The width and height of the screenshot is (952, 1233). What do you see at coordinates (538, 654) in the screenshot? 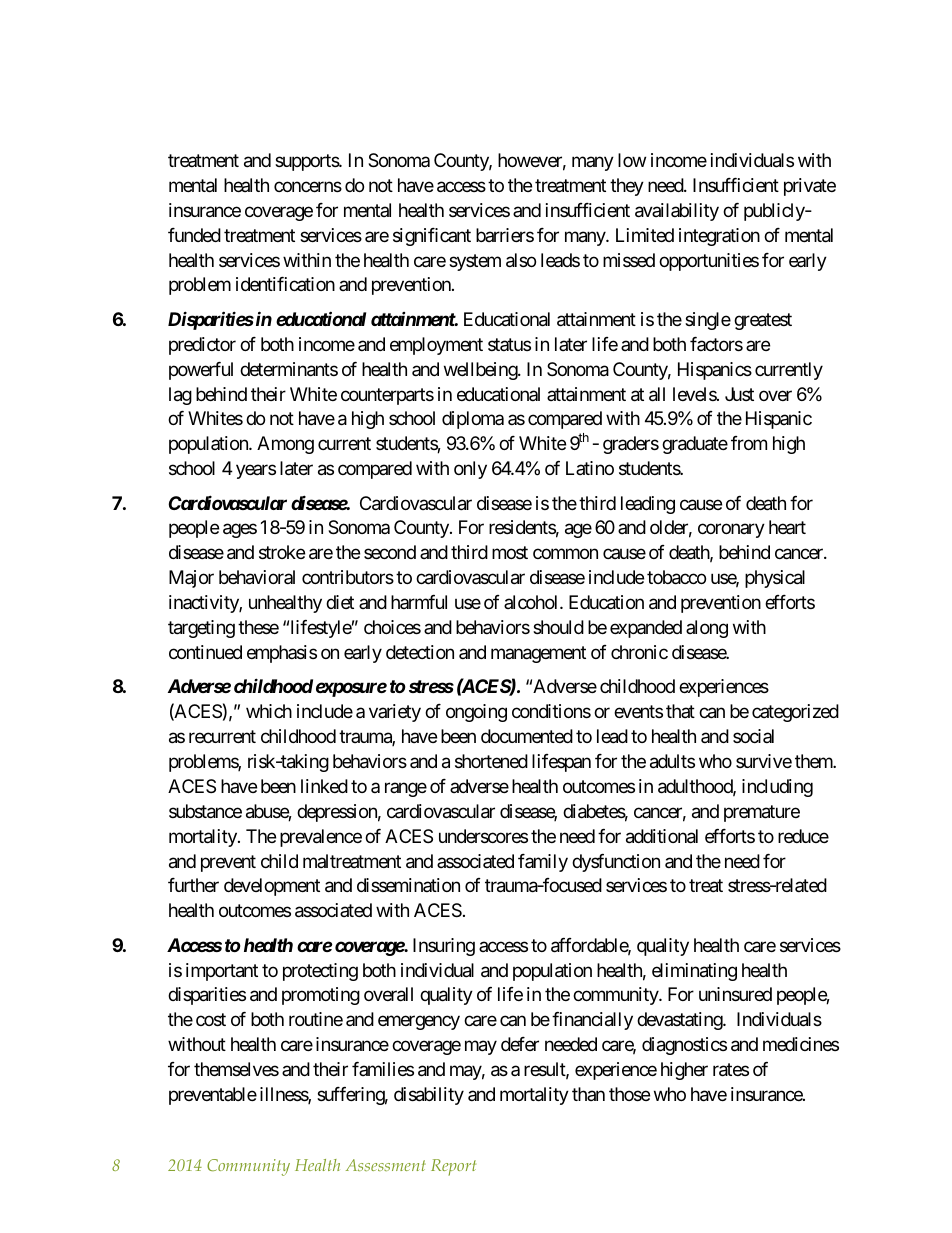
I see `management` at bounding box center [538, 654].
